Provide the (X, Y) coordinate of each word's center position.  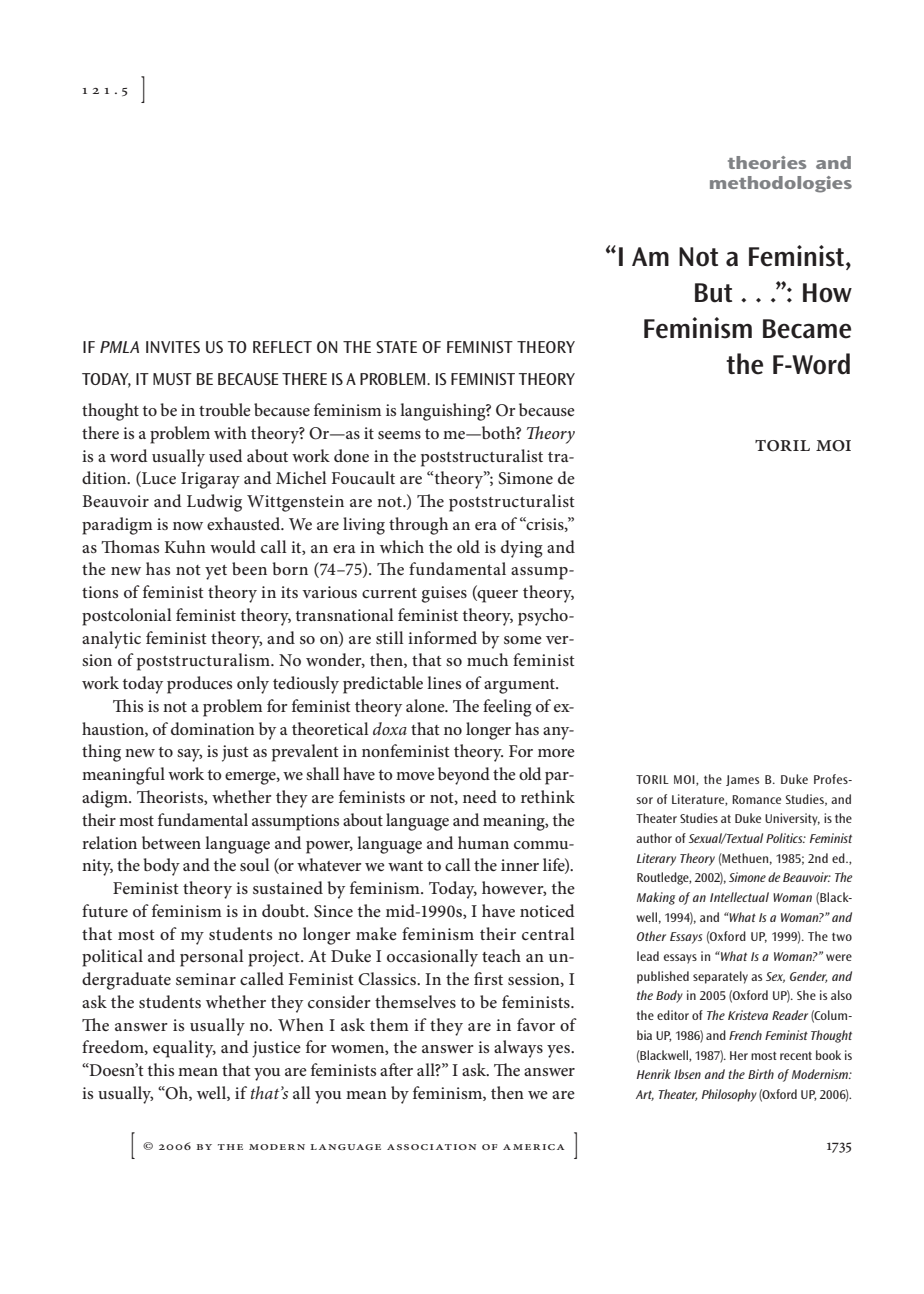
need (480, 796)
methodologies (781, 184)
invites (173, 347)
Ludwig (214, 503)
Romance (756, 799)
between (171, 842)
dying (522, 549)
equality (184, 1049)
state (396, 347)
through (418, 526)
